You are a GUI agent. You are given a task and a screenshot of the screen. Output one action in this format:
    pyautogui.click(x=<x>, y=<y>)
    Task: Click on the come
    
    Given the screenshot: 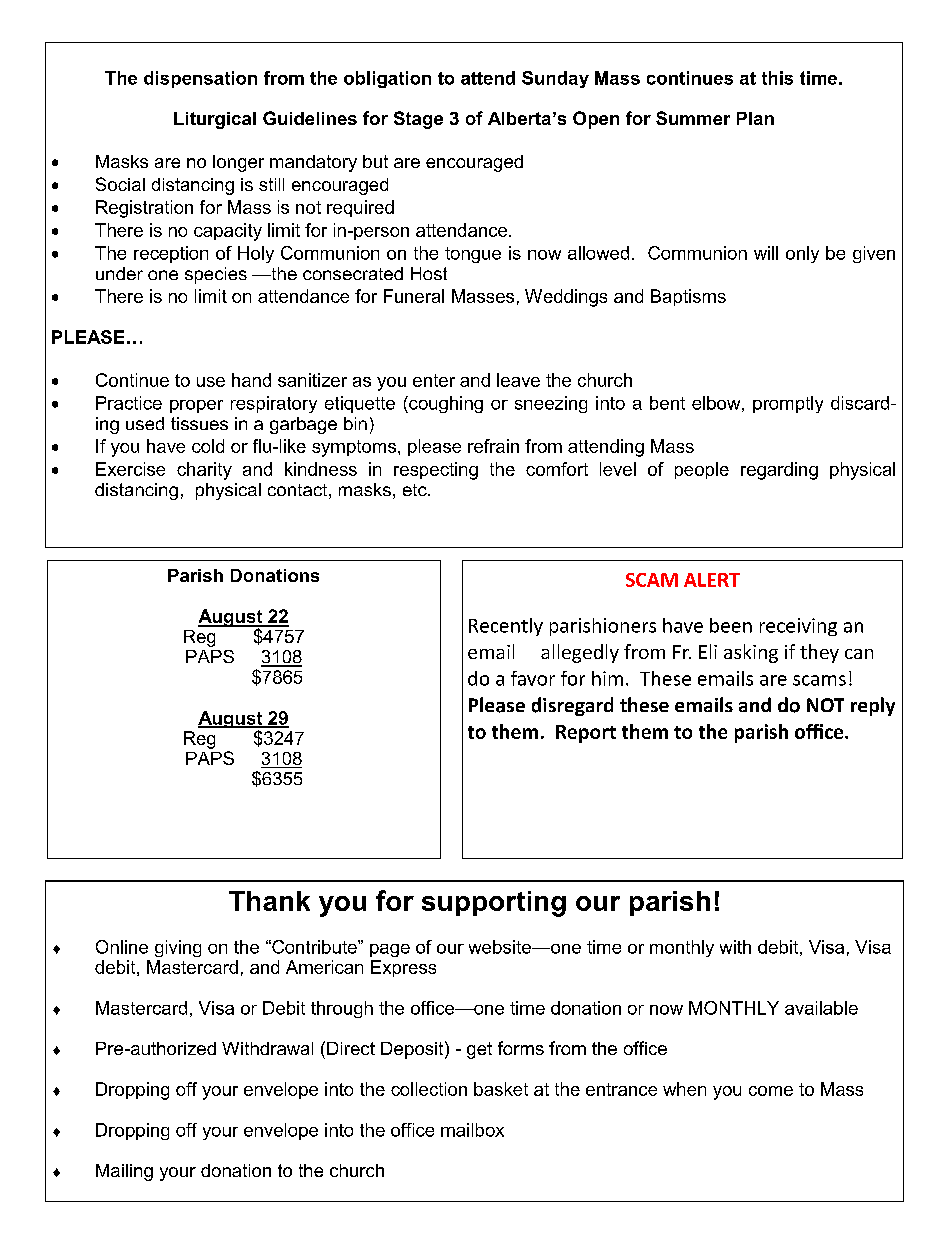 What is the action you would take?
    pyautogui.click(x=771, y=1091)
